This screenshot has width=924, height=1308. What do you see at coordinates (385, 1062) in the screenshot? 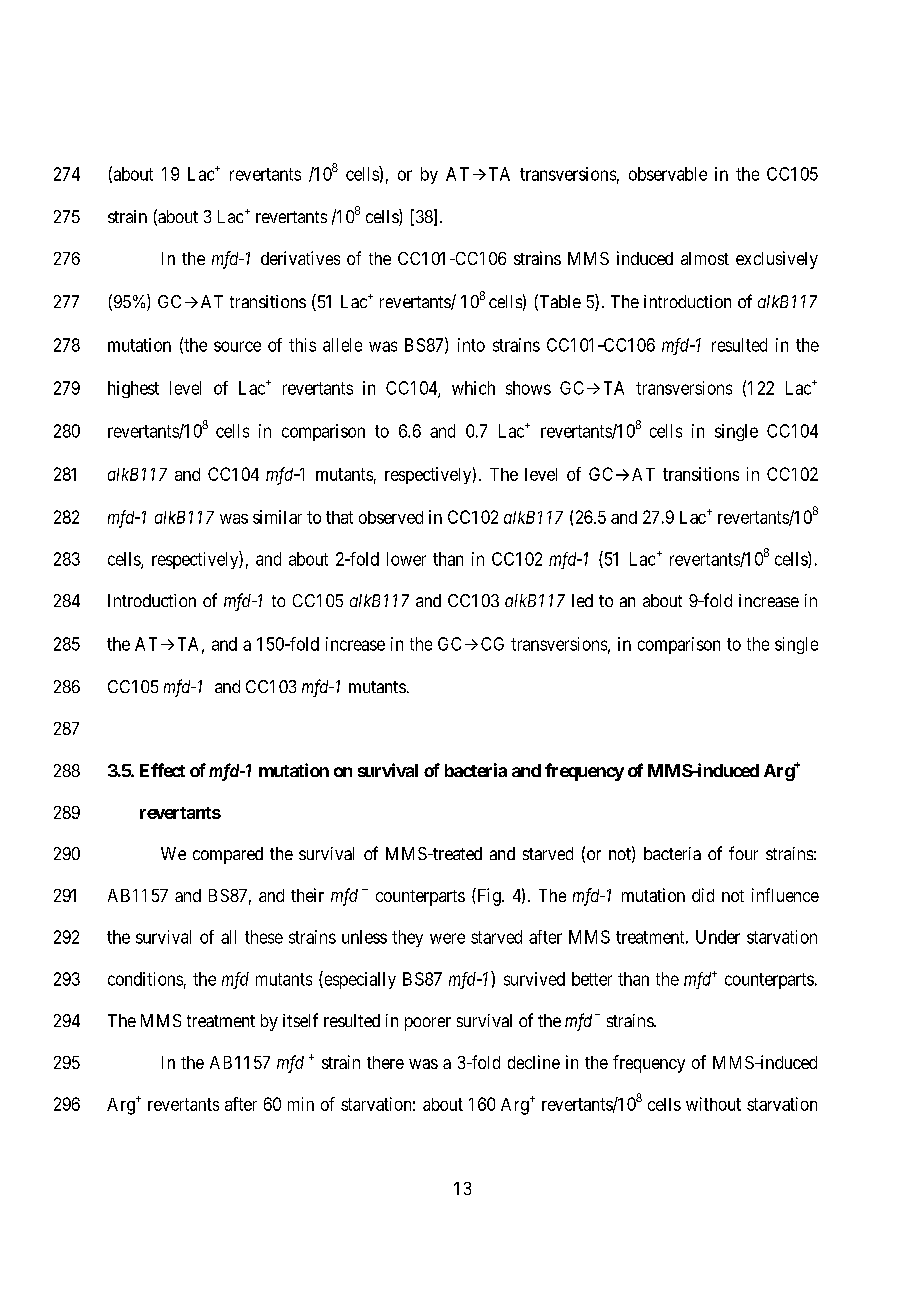
I see `there` at bounding box center [385, 1062].
